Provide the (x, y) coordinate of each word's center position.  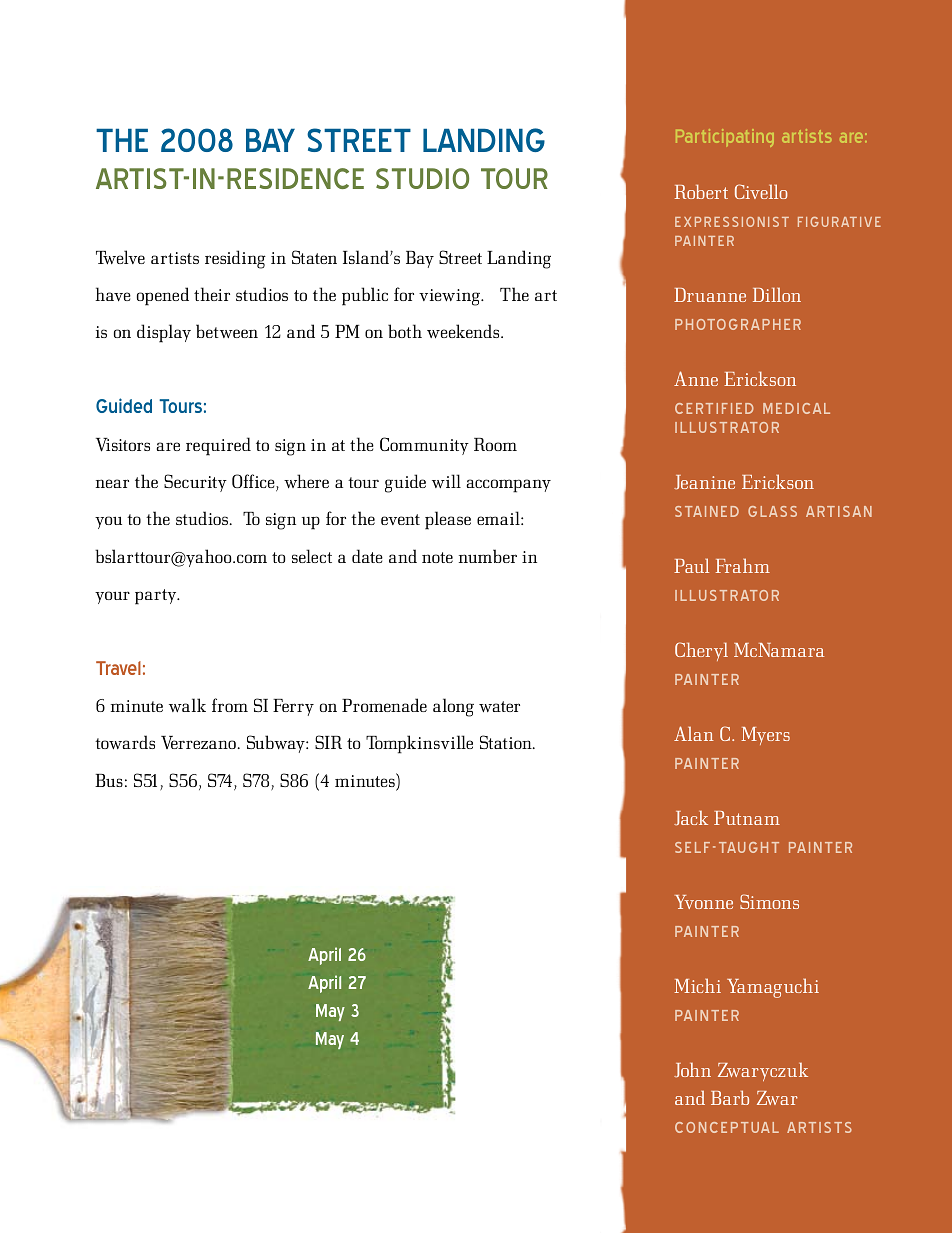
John (692, 1070)
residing (235, 259)
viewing (450, 297)
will (446, 481)
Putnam (747, 818)
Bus (109, 780)
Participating (725, 138)
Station (507, 742)
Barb (730, 1097)
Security (195, 483)
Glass (772, 511)
